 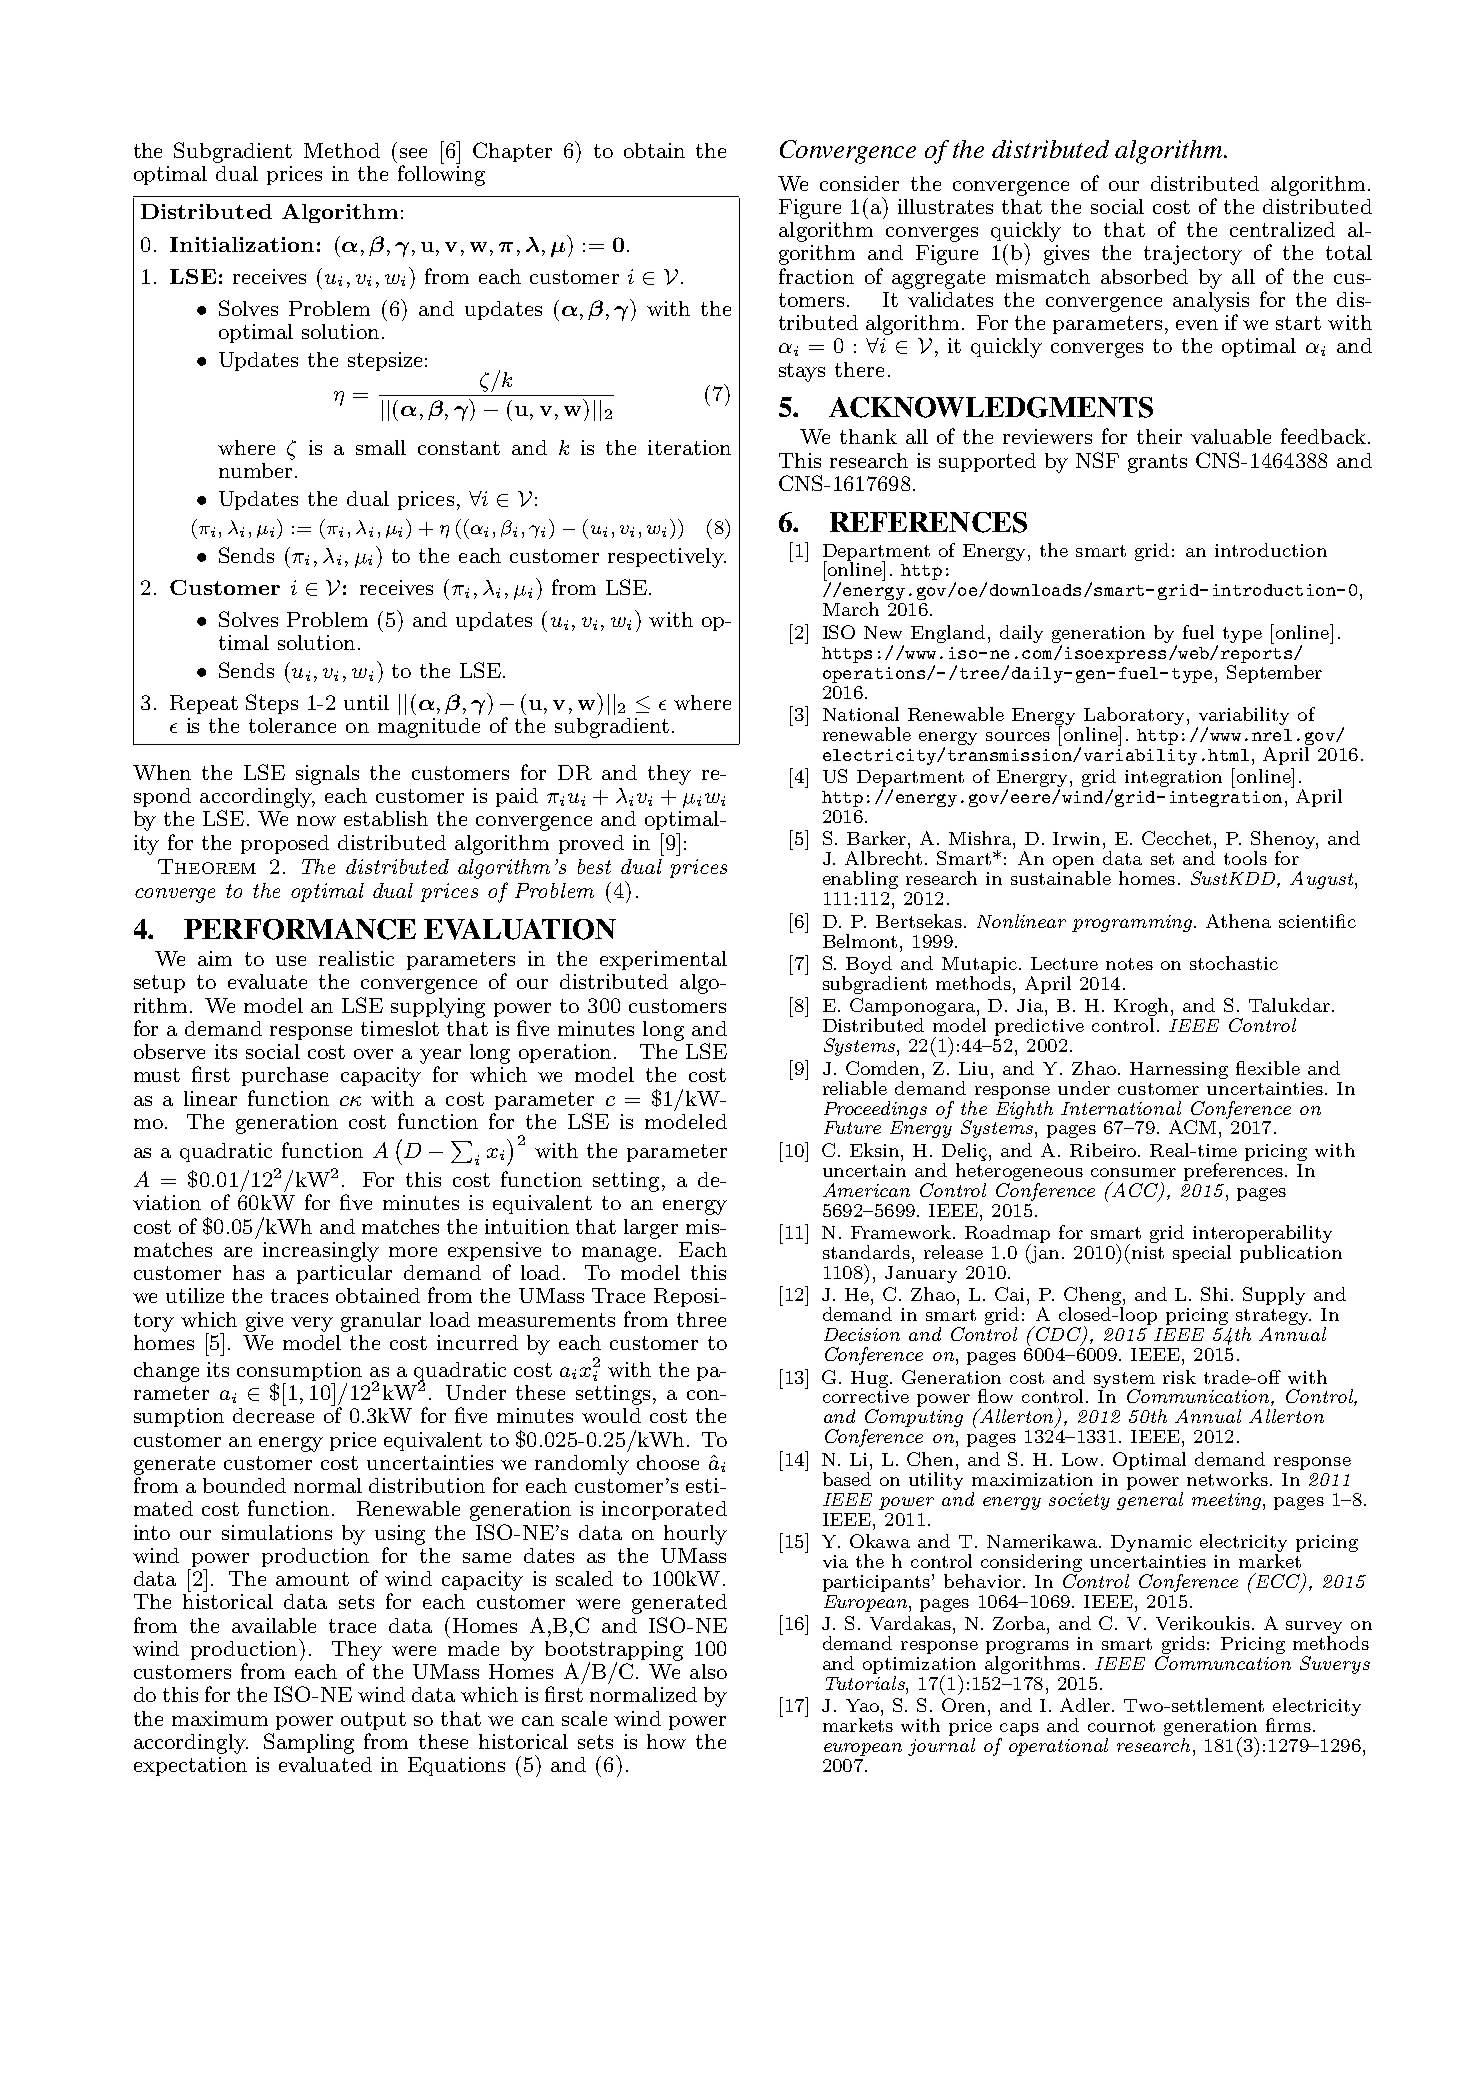 I want to click on three, so click(x=701, y=1319).
